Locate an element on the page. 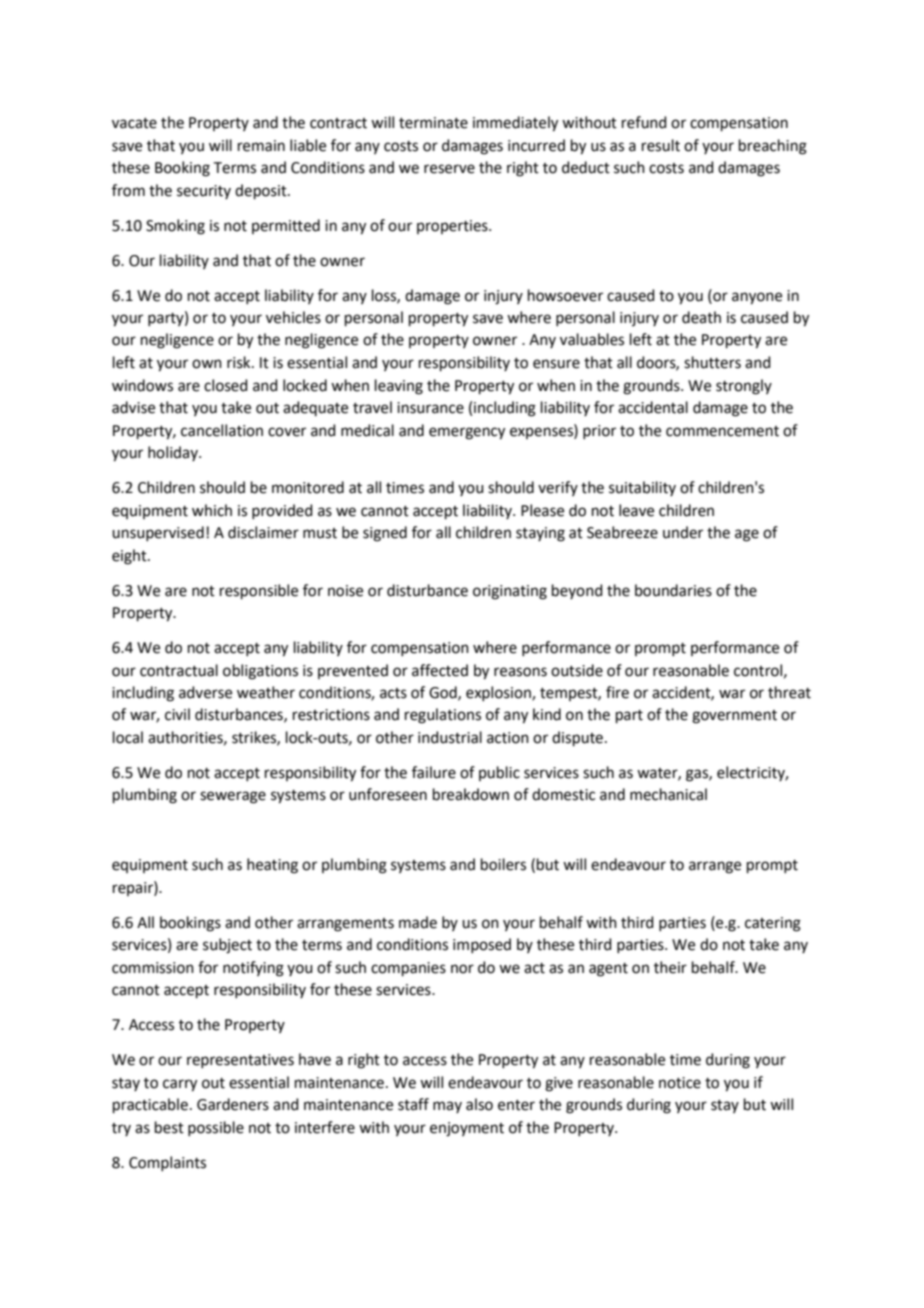 The image size is (924, 1308). affected is located at coordinates (440, 670).
